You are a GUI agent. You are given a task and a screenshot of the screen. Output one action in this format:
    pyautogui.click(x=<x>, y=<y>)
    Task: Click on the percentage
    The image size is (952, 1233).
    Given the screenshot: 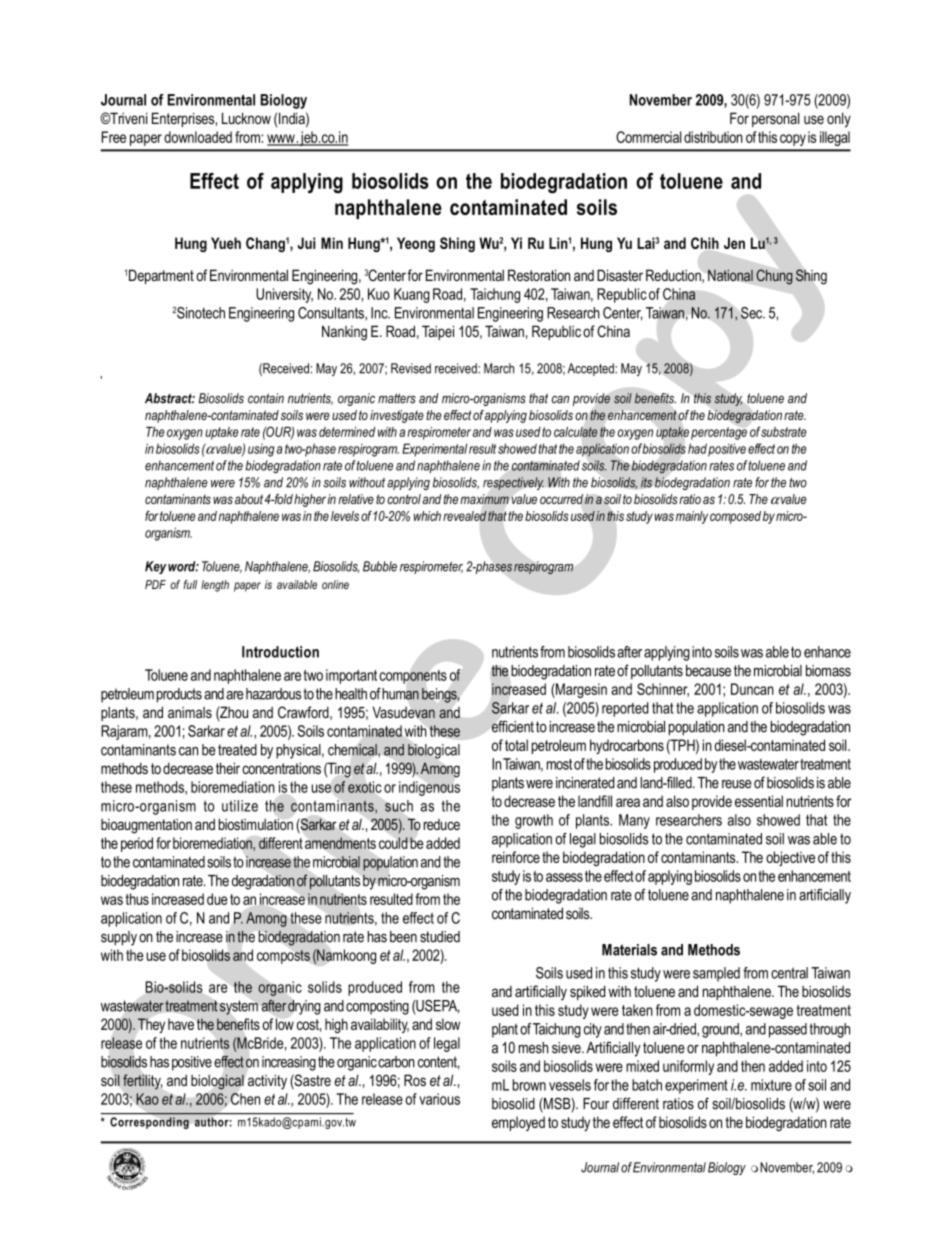 What is the action you would take?
    pyautogui.click(x=719, y=433)
